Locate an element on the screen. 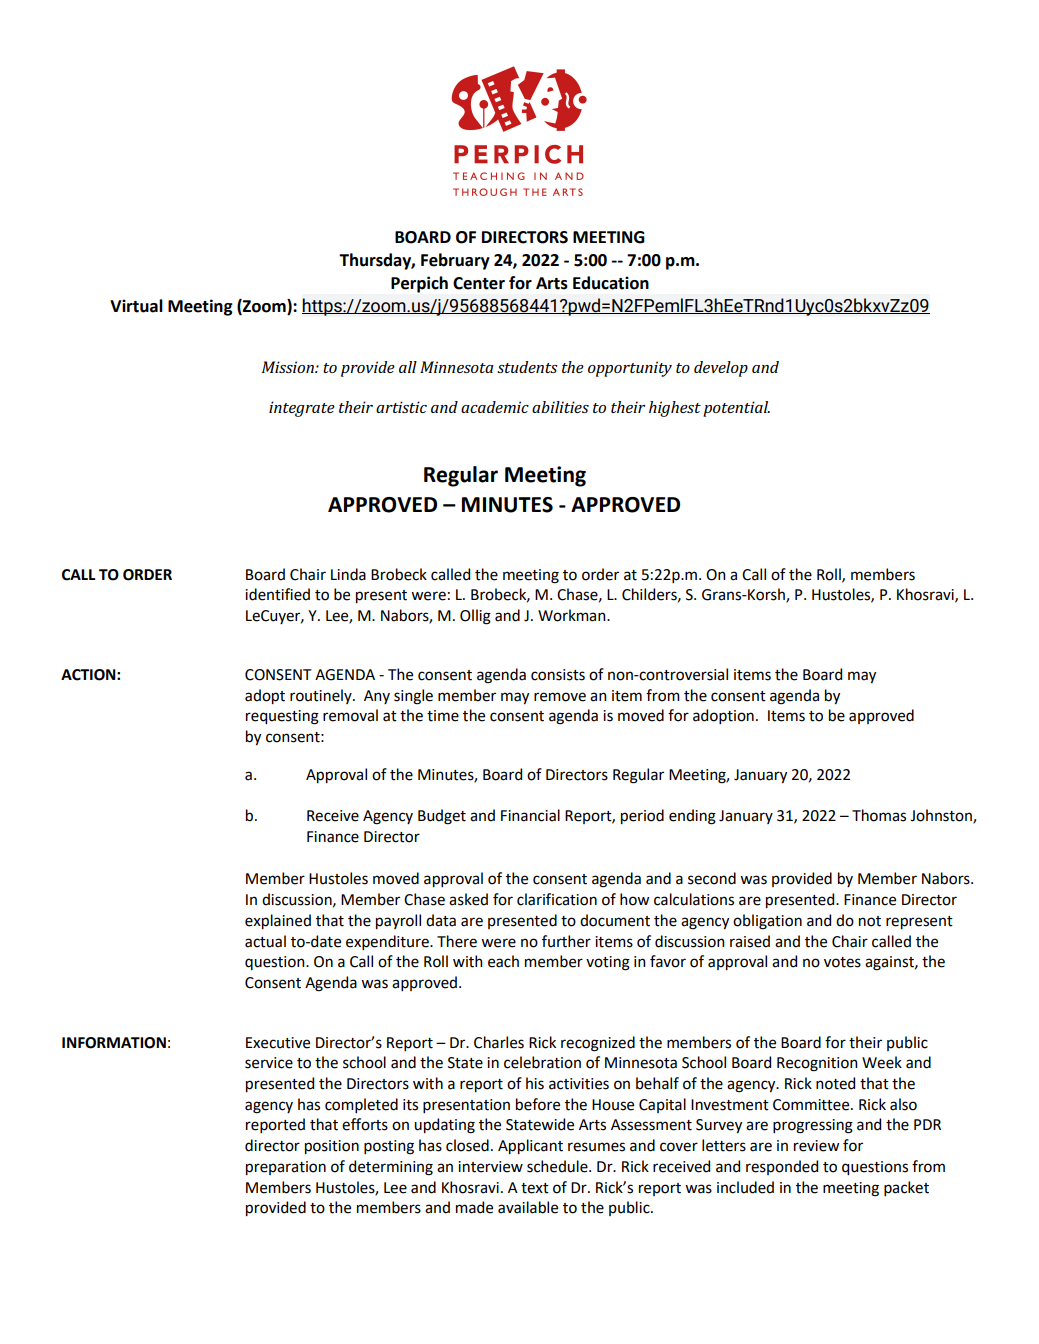 The height and width of the screenshot is (1344, 1039). Thomas is located at coordinates (879, 815).
